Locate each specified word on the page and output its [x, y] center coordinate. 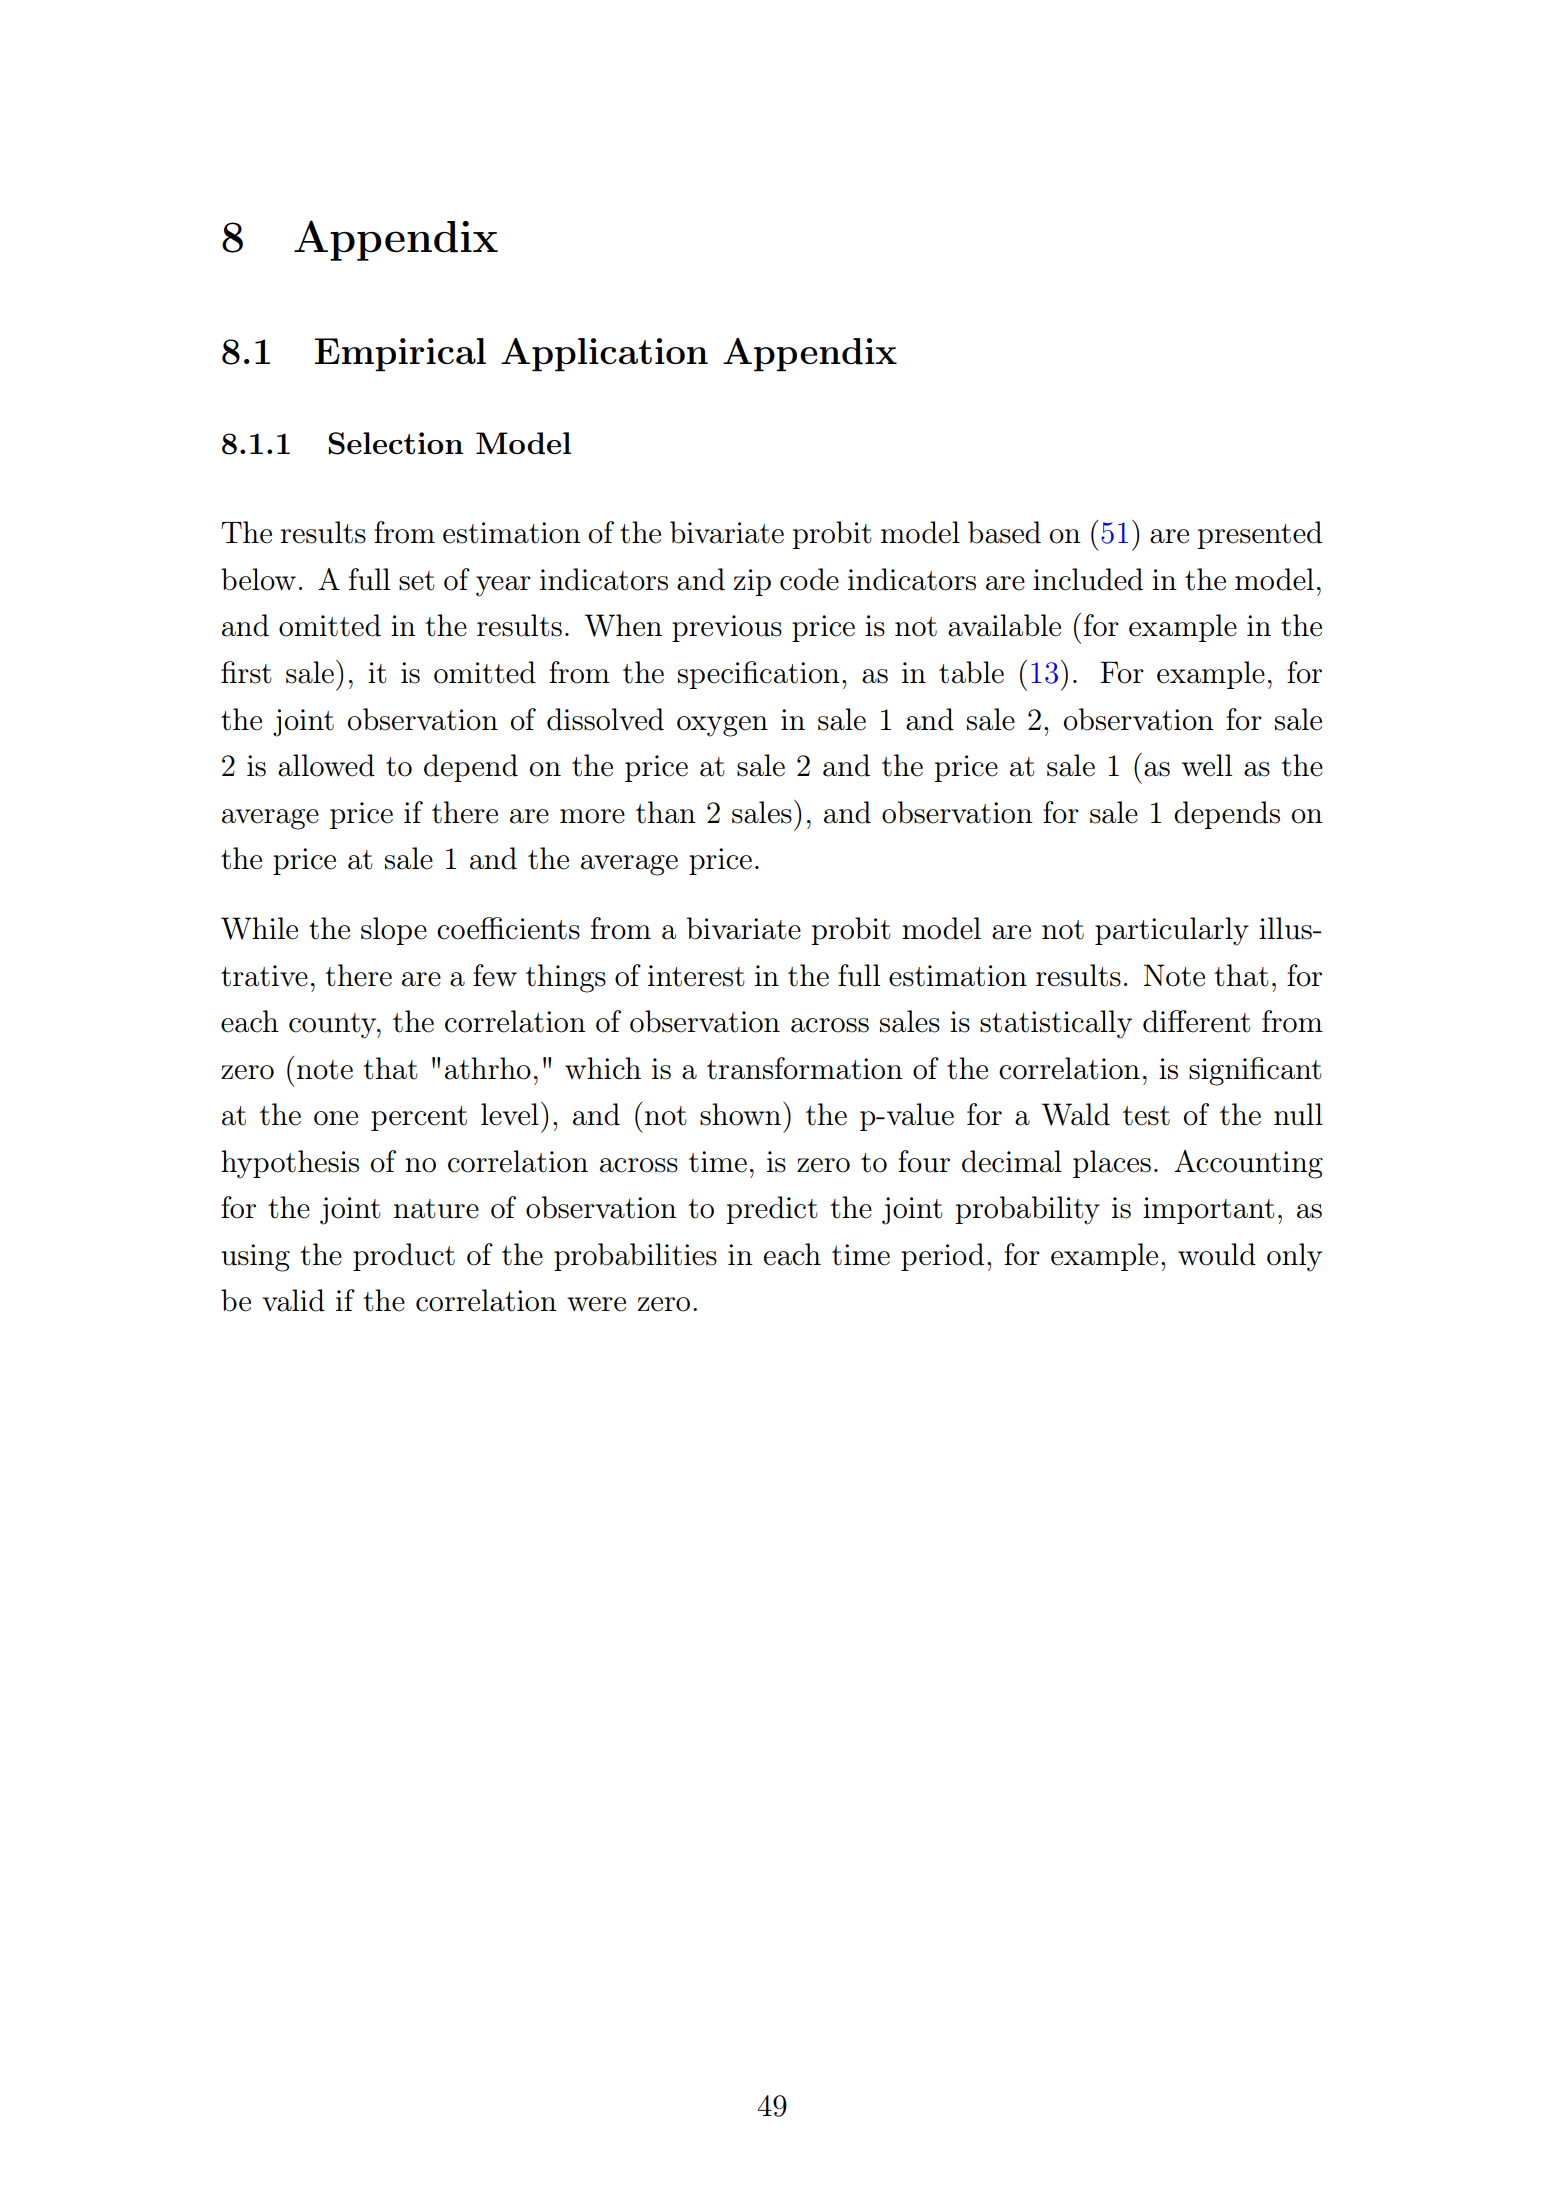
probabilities [635, 1257]
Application [604, 355]
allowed [326, 765]
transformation [805, 1068]
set [417, 581]
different [1197, 1021]
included [1088, 579]
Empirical [400, 355]
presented [1259, 535]
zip [752, 582]
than [666, 812]
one [336, 1118]
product [404, 1257]
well [1207, 765]
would [1217, 1254]
